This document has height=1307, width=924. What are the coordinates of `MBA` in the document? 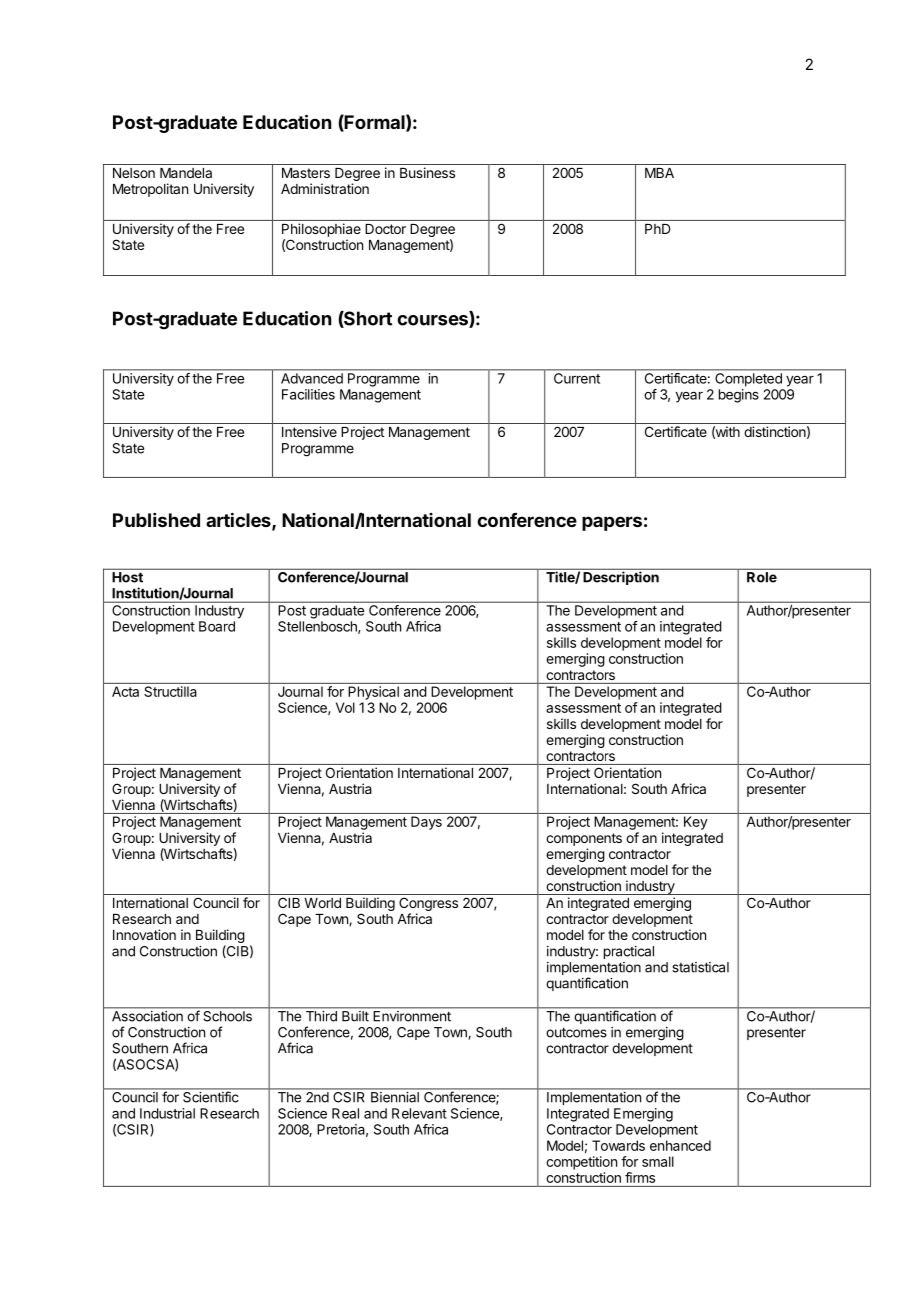 It's located at (659, 173).
